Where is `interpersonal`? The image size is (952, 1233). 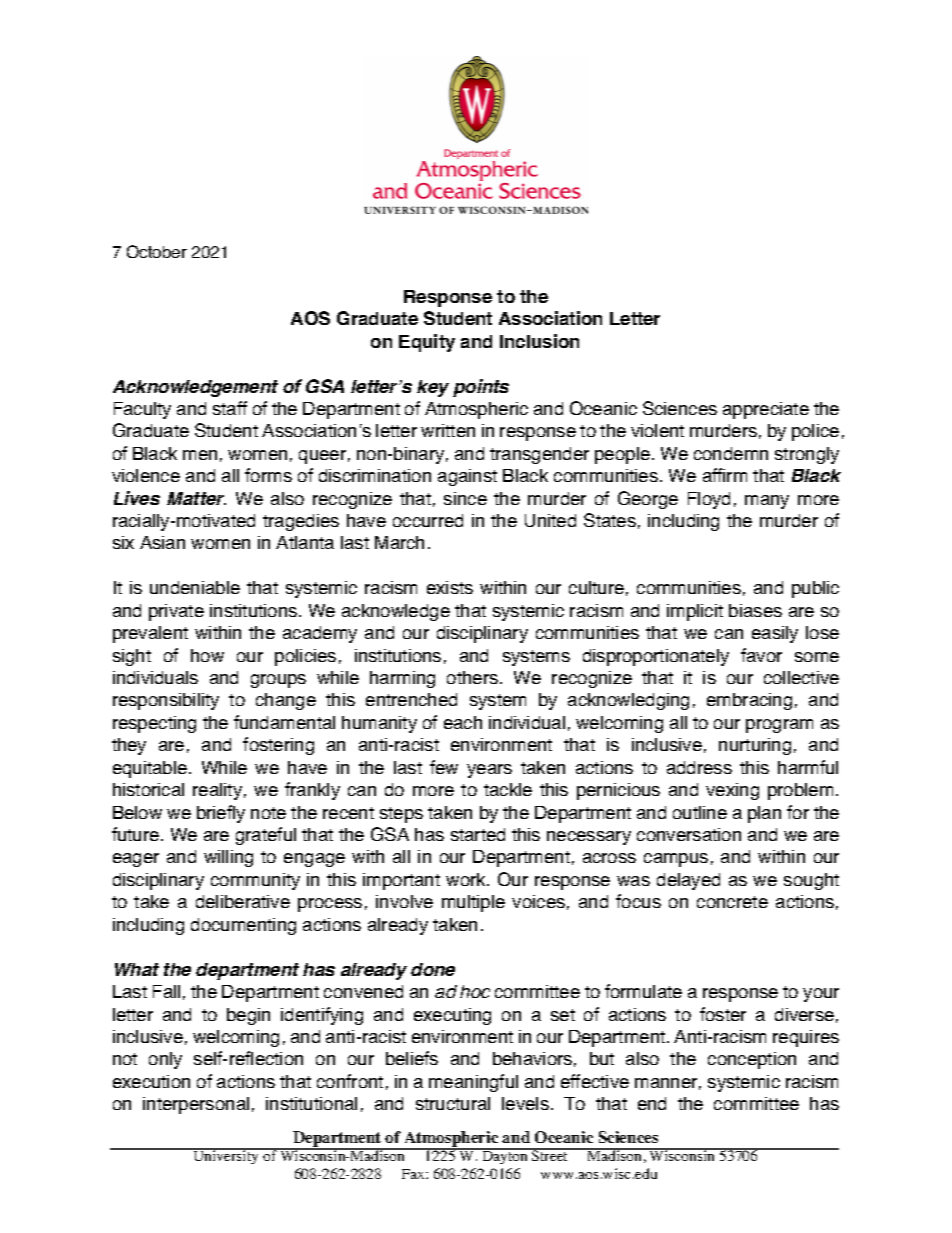
interpersonal is located at coordinates (196, 1105).
